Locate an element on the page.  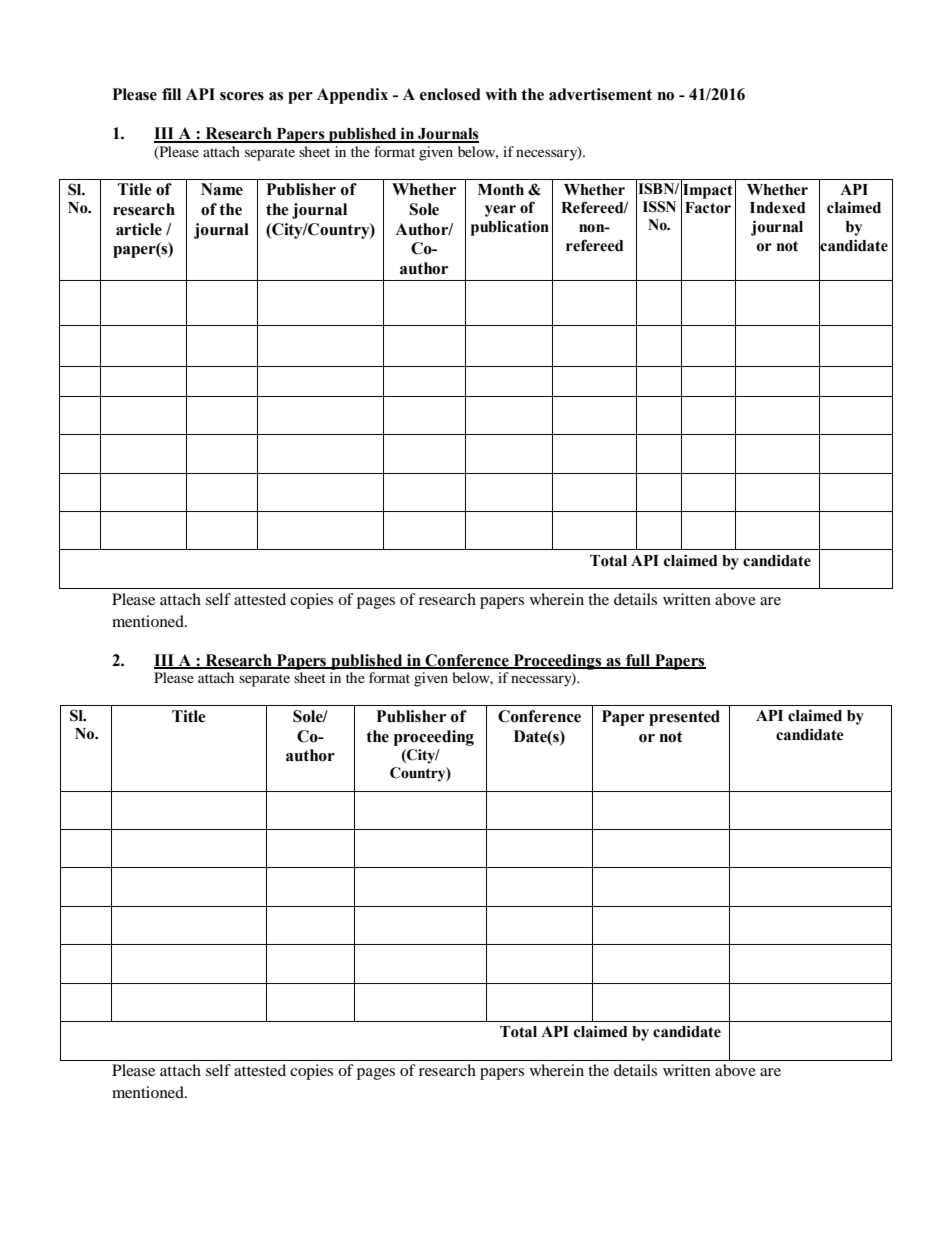
presented is located at coordinates (684, 718).
